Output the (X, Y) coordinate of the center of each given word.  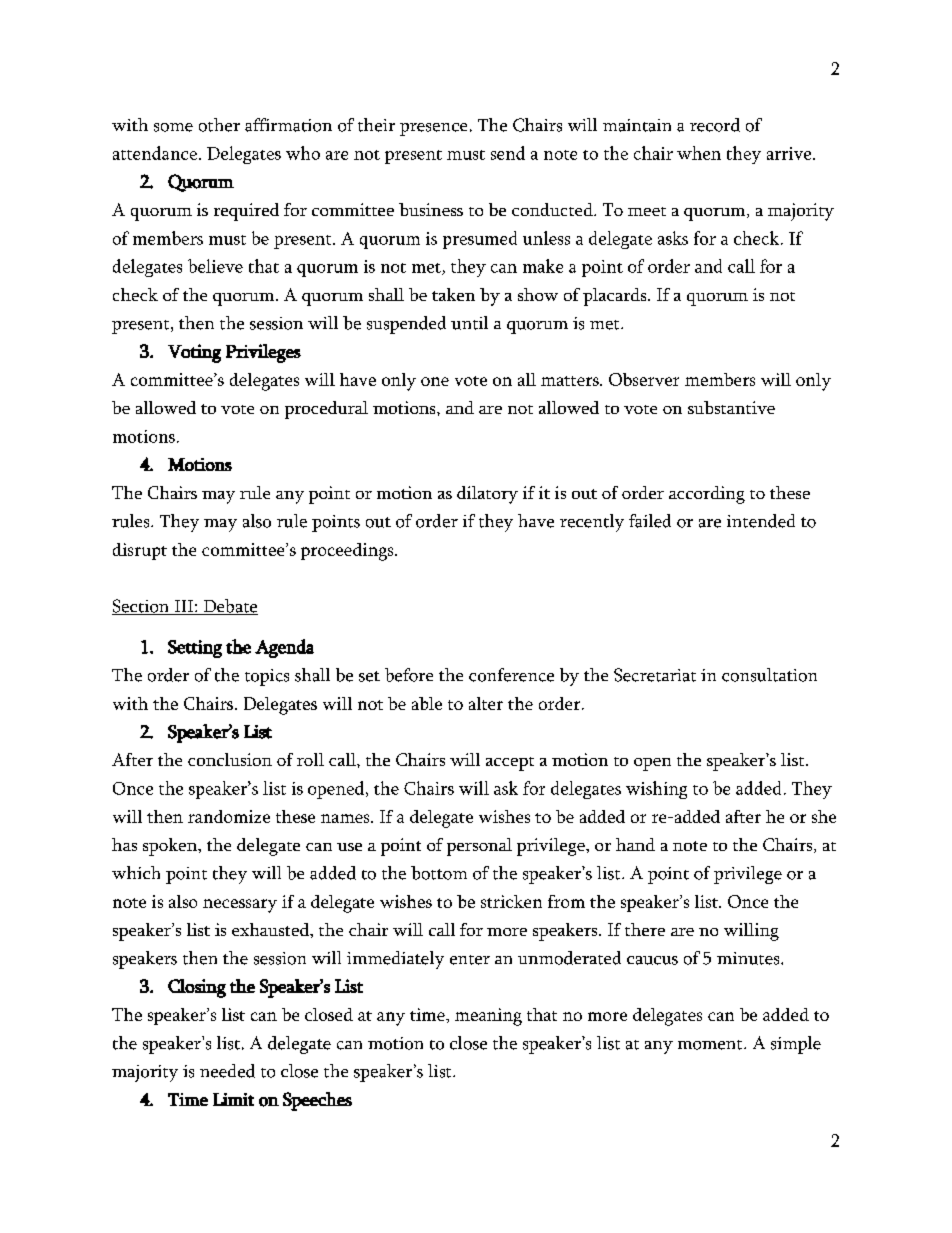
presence (433, 129)
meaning (488, 1017)
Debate (229, 607)
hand (635, 844)
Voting (194, 353)
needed (227, 1071)
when (699, 153)
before (409, 675)
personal (479, 847)
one (435, 381)
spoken (171, 847)
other (219, 125)
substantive (731, 407)
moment (711, 1045)
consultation (769, 675)
